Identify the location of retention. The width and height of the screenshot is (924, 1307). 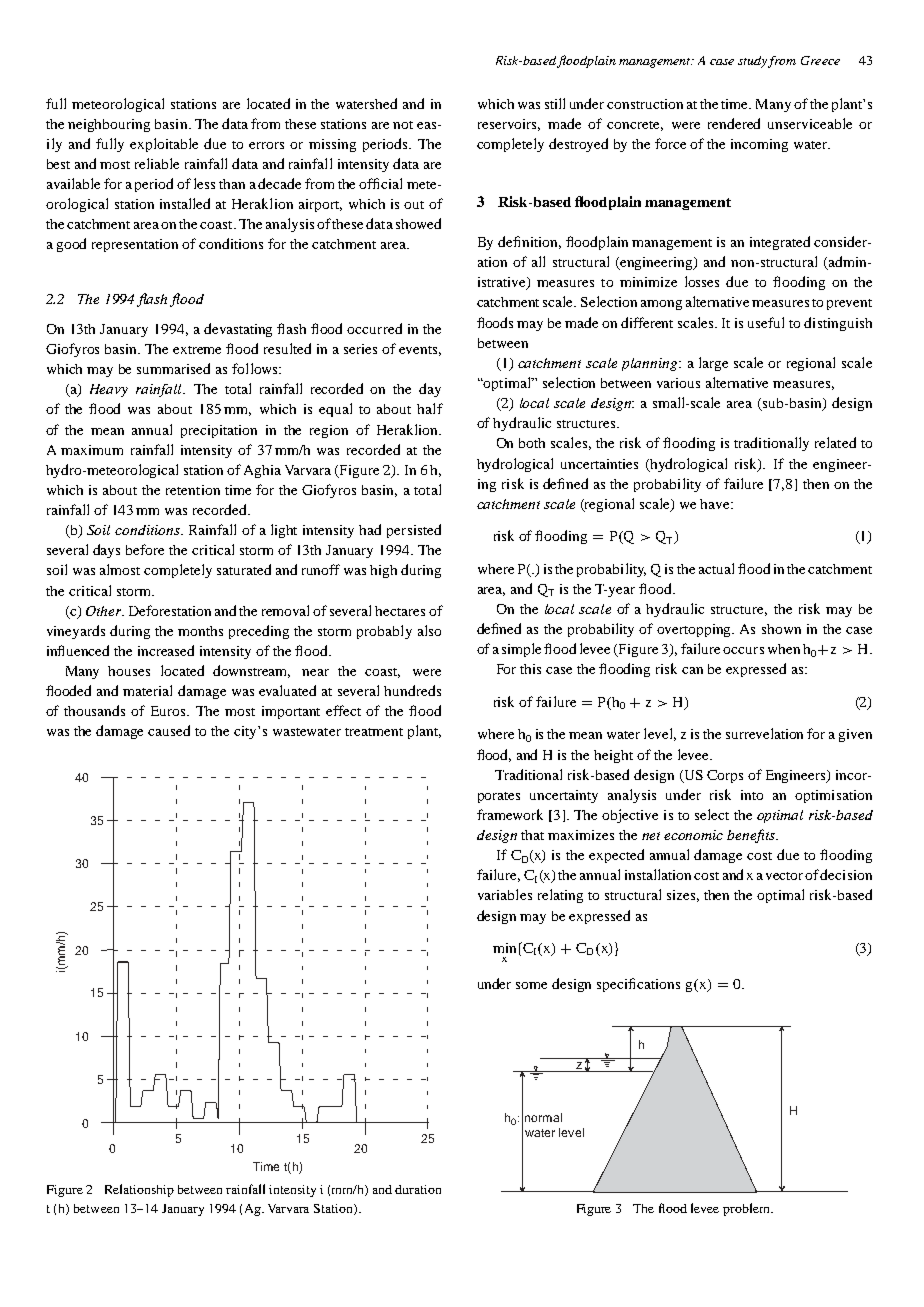
(193, 490).
